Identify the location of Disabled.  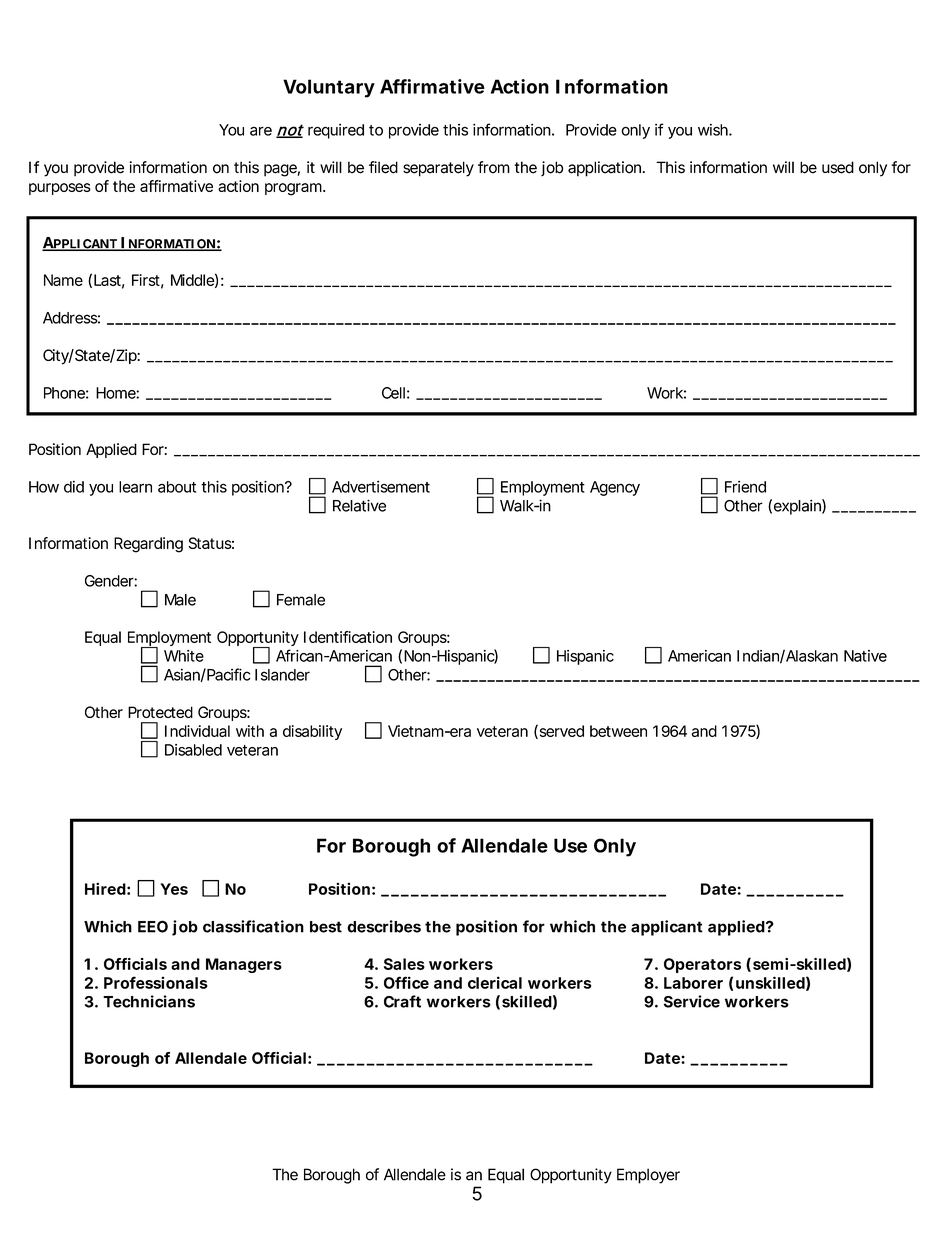
(193, 750).
